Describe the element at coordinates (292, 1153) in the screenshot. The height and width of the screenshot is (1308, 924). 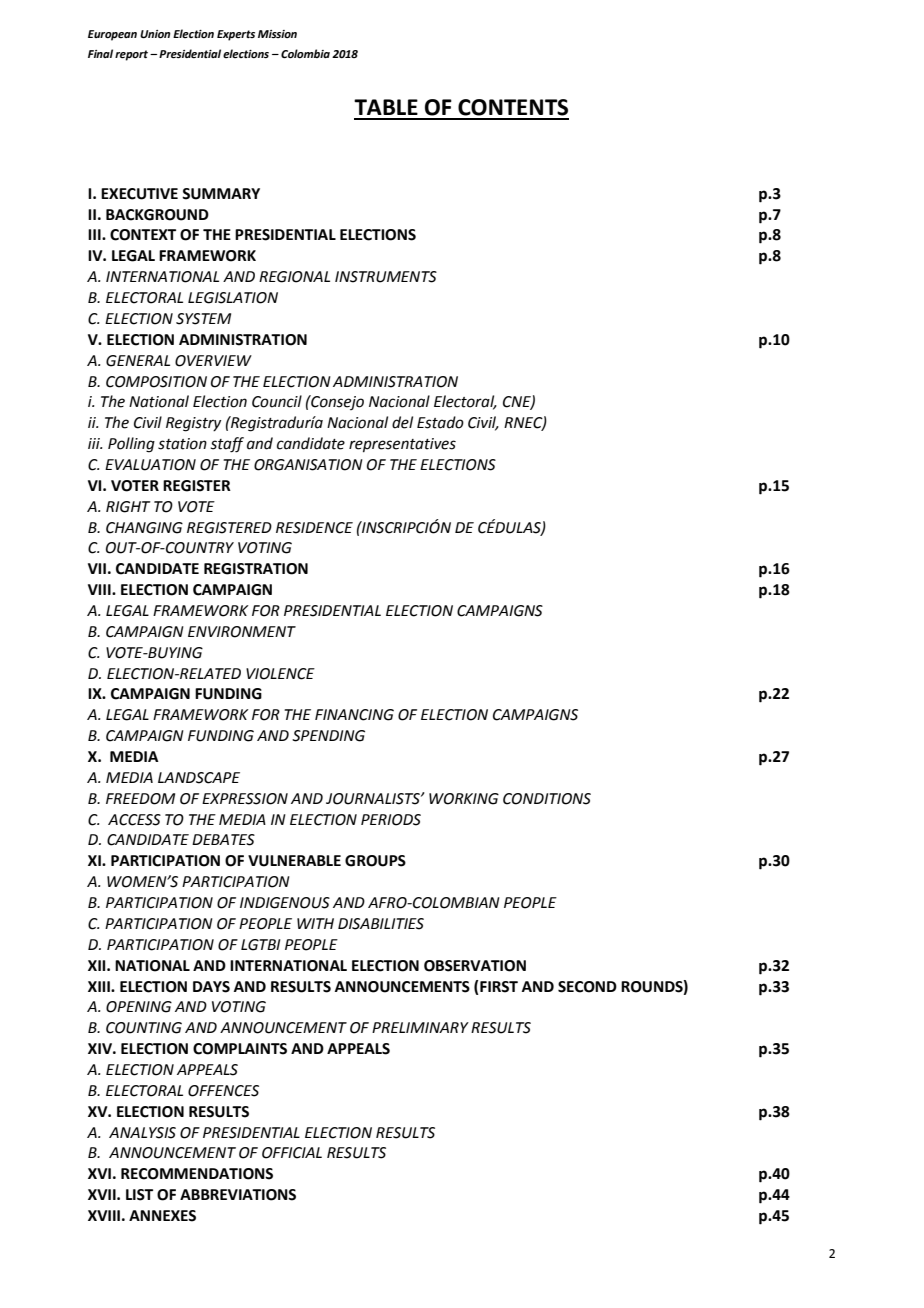
I see `OFFICIAL` at that location.
